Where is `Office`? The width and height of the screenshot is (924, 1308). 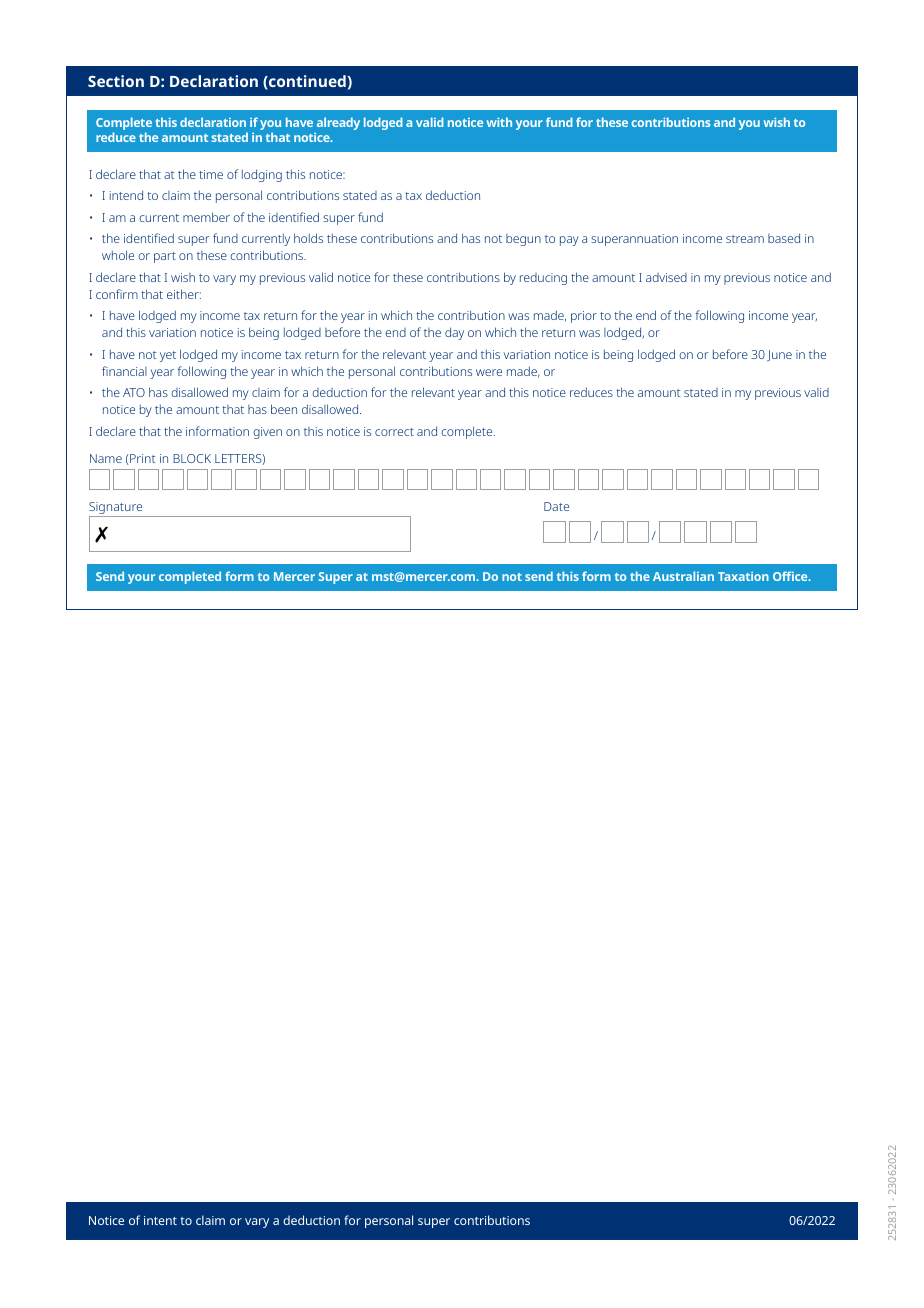
Office is located at coordinates (791, 576).
